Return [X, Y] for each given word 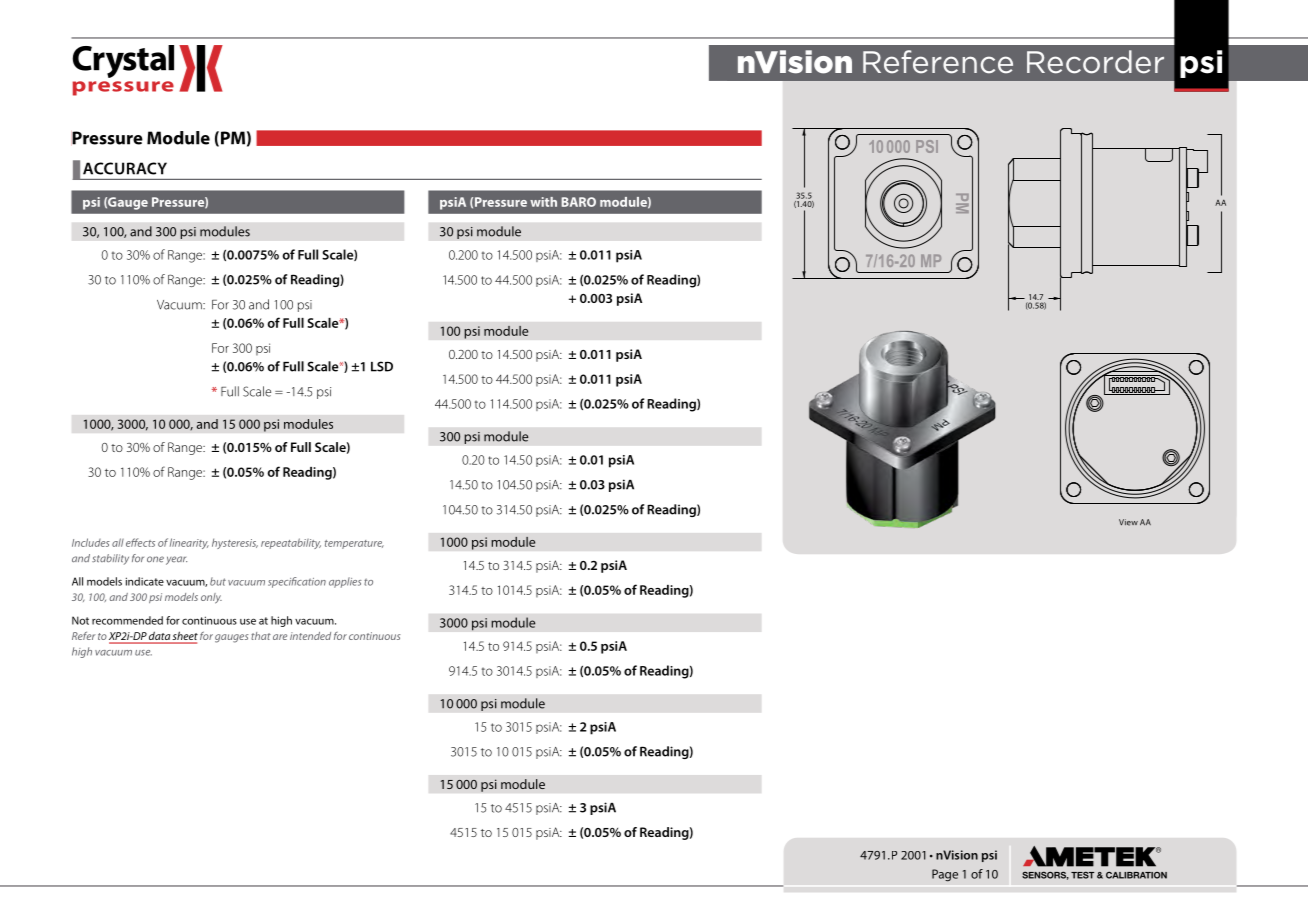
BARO [578, 202]
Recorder [1095, 62]
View [1128, 522]
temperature [354, 544]
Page [945, 875]
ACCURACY [125, 168]
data [159, 636]
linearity [189, 543]
